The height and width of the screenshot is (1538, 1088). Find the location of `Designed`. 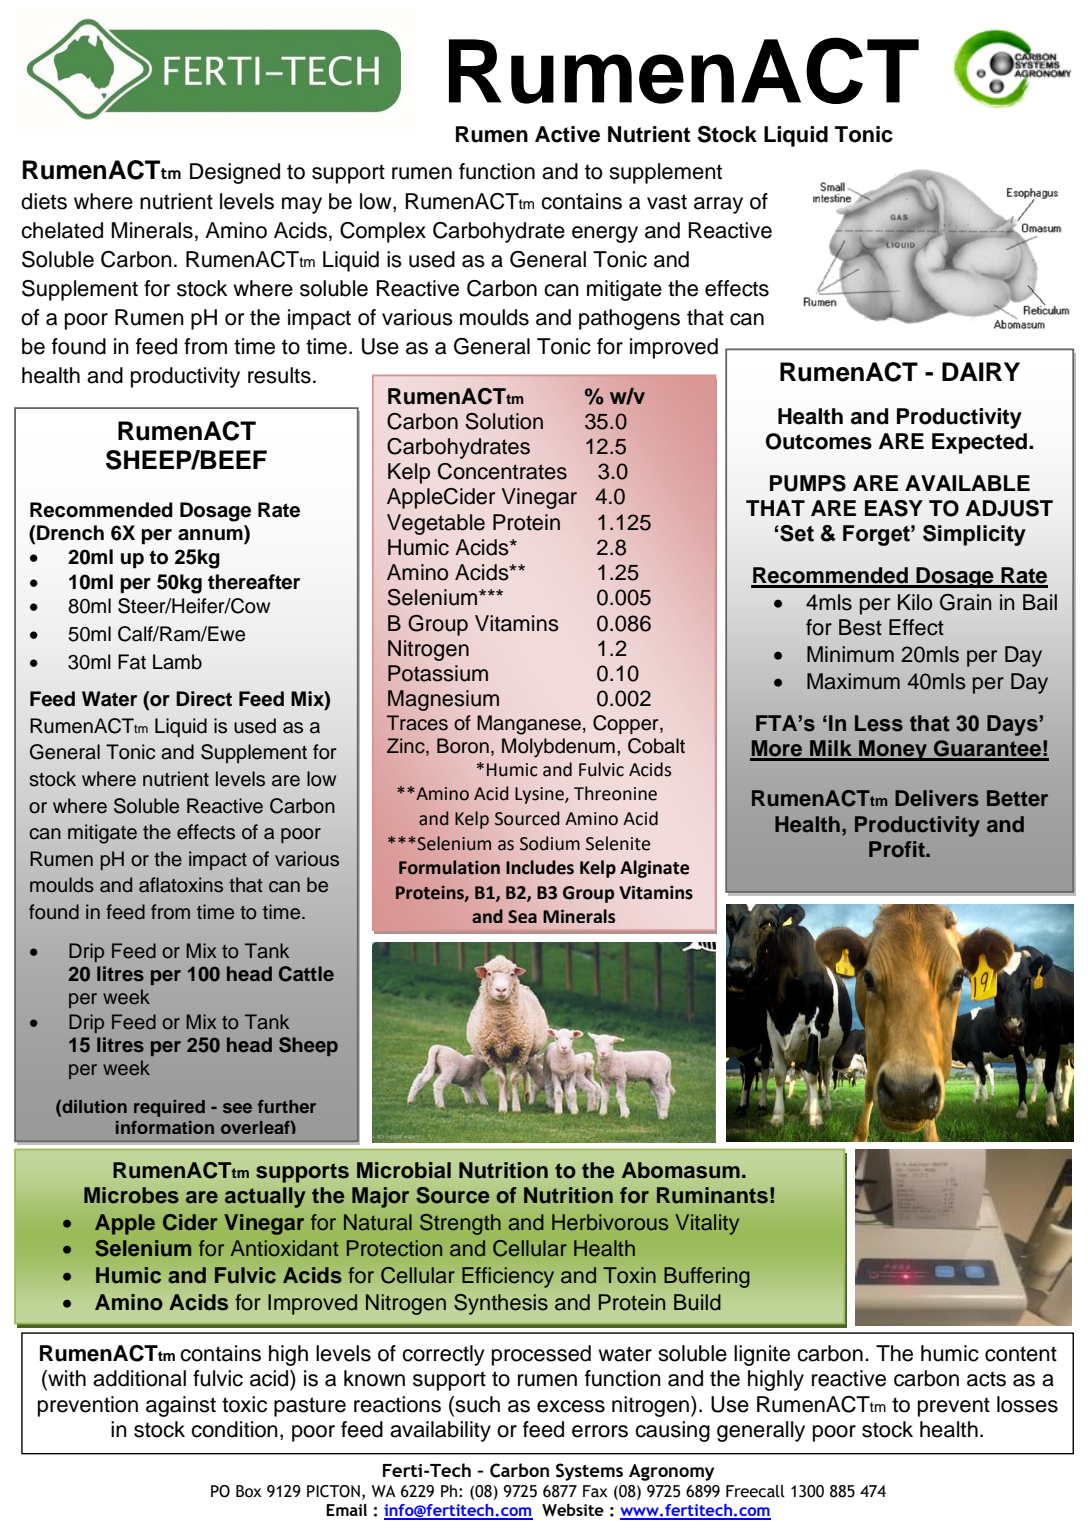

Designed is located at coordinates (235, 173).
